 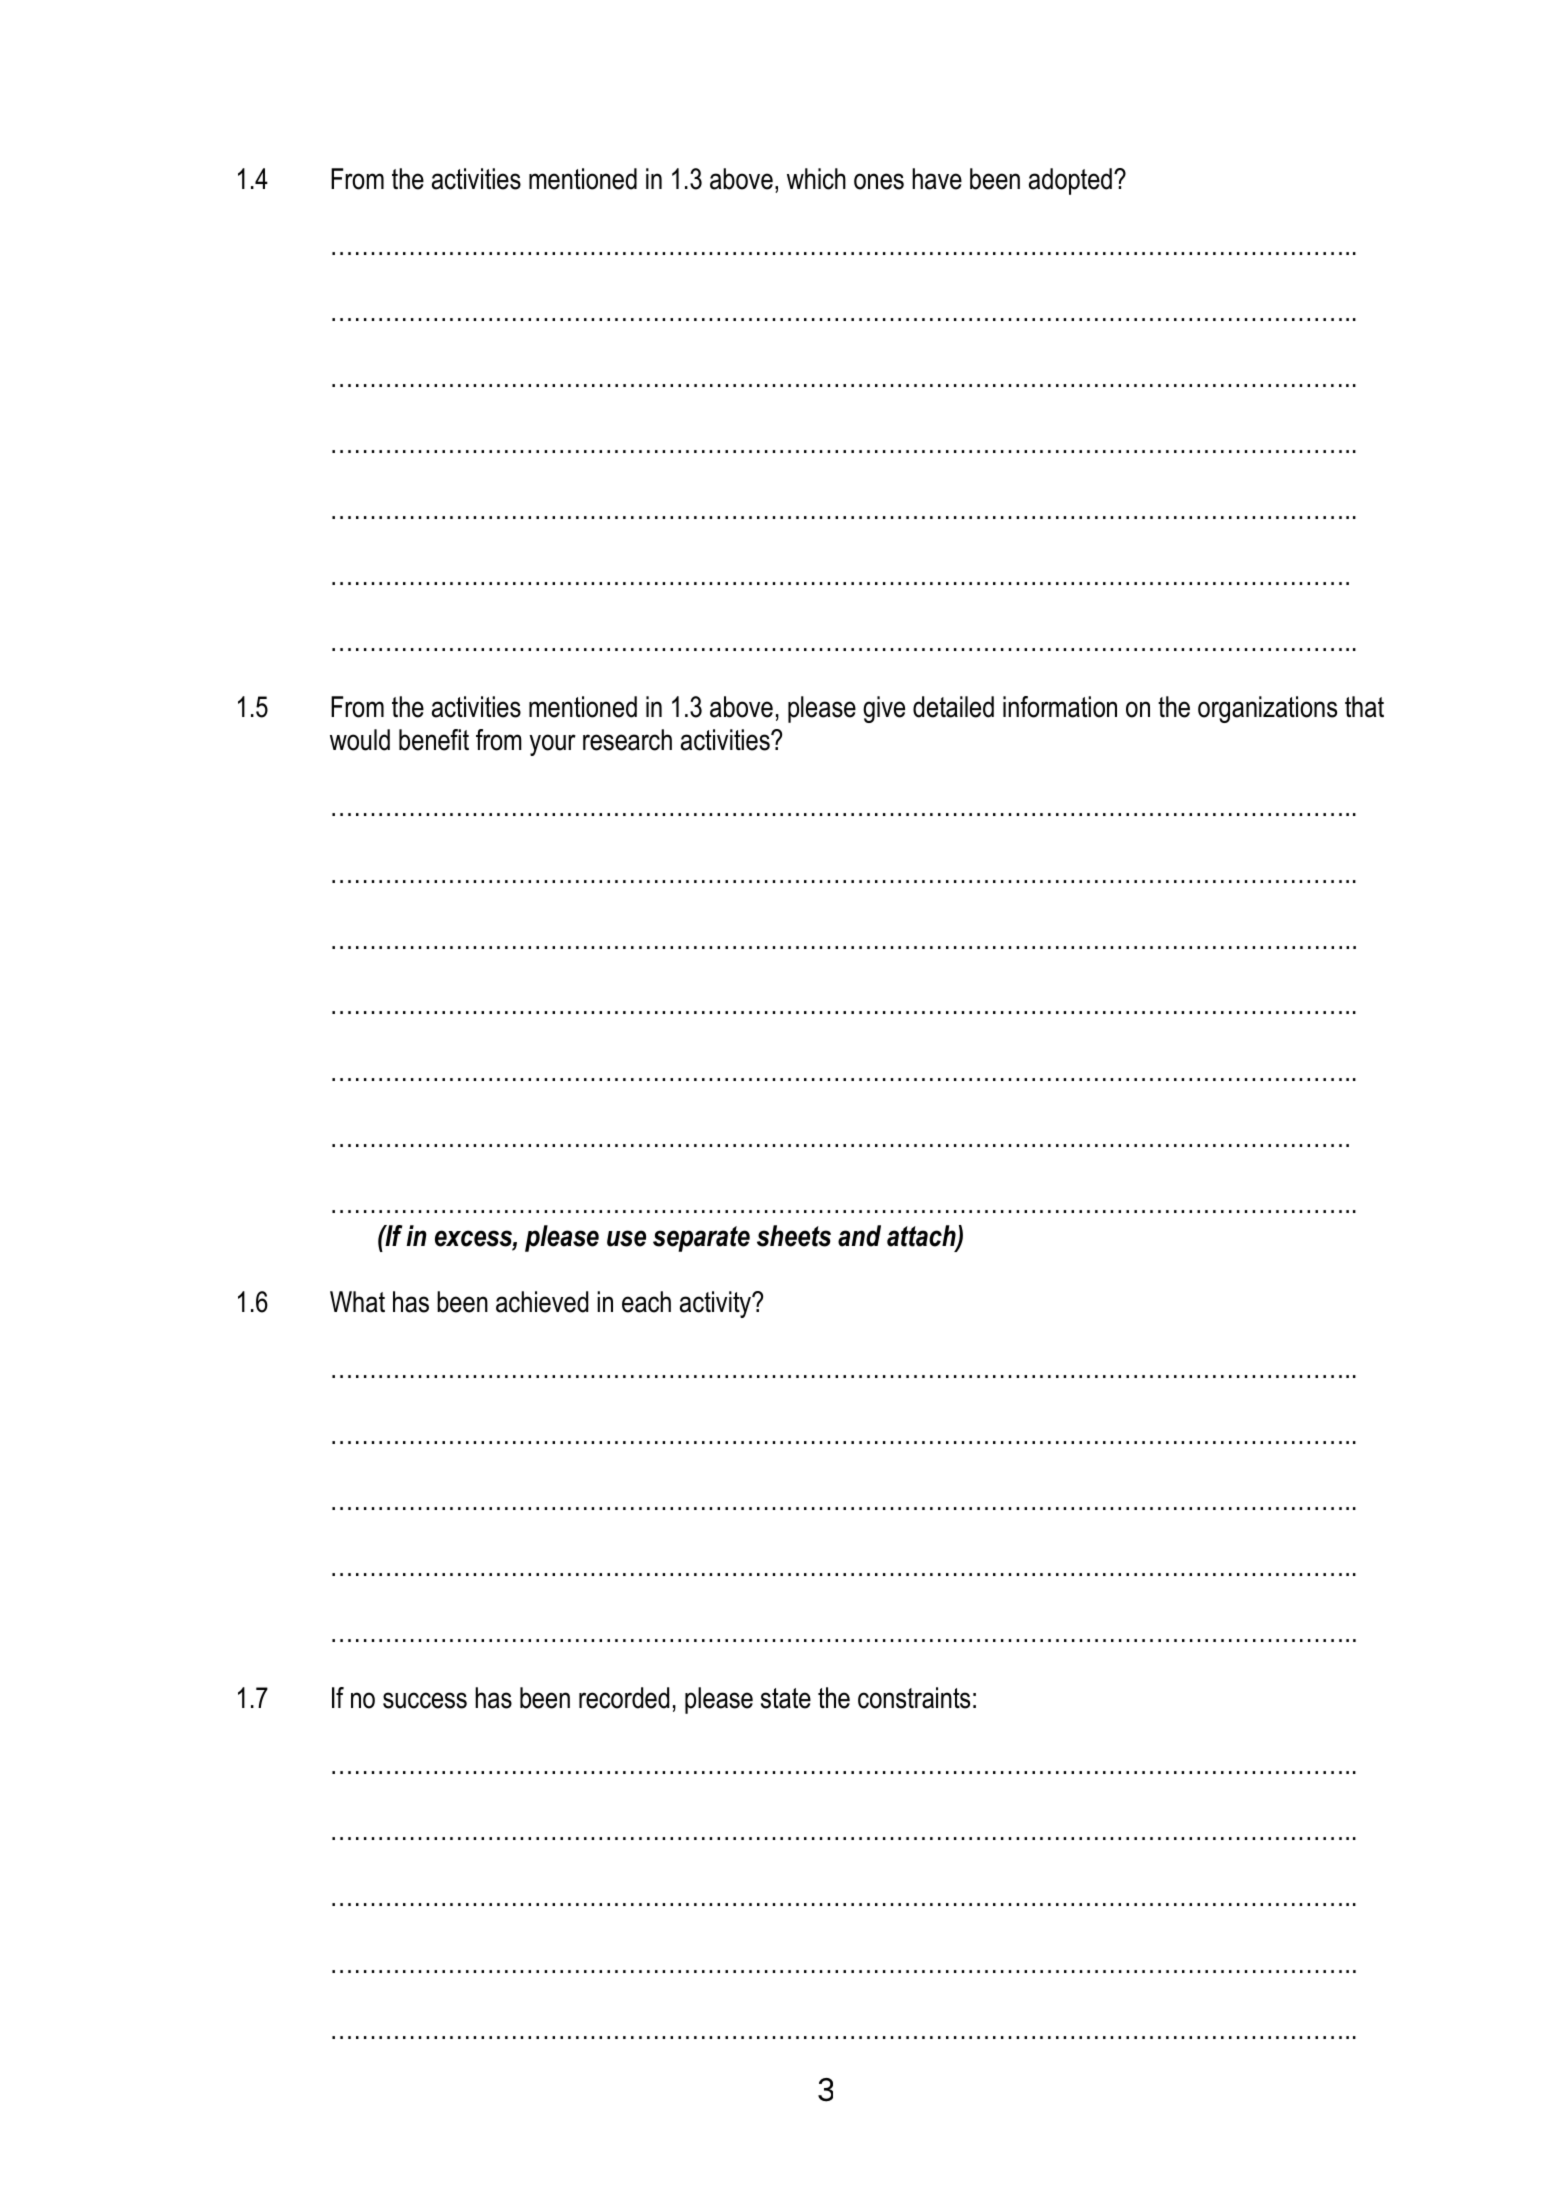 What do you see at coordinates (816, 179) in the image?
I see `which` at bounding box center [816, 179].
